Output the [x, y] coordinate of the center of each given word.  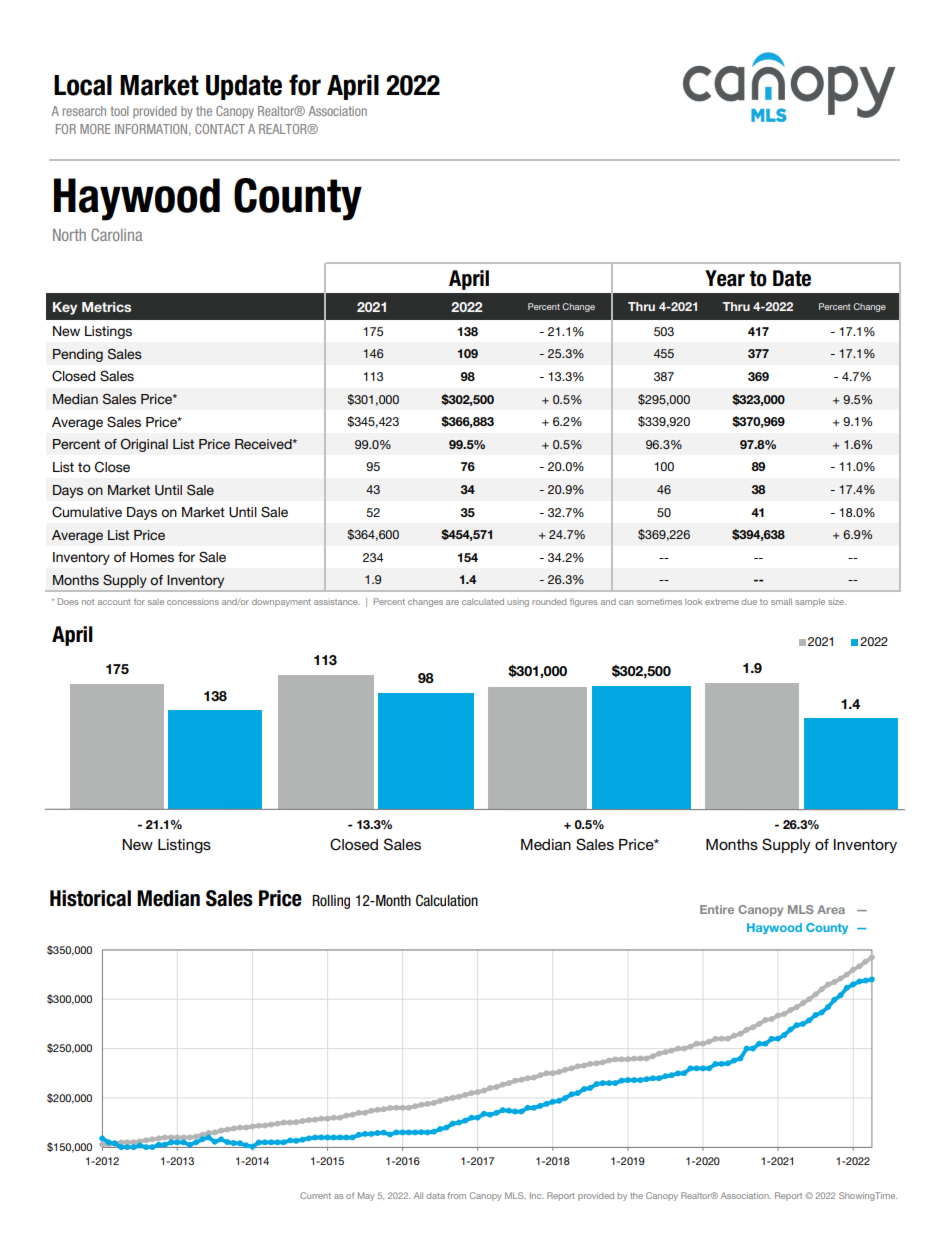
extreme [722, 602]
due [749, 602]
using [518, 603]
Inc [537, 1195]
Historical [90, 898]
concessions [193, 601]
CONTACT [220, 129]
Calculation [447, 900]
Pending [78, 355]
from [456, 1195]
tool [120, 111]
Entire [717, 909]
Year [725, 278]
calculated [483, 601]
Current [315, 1195]
